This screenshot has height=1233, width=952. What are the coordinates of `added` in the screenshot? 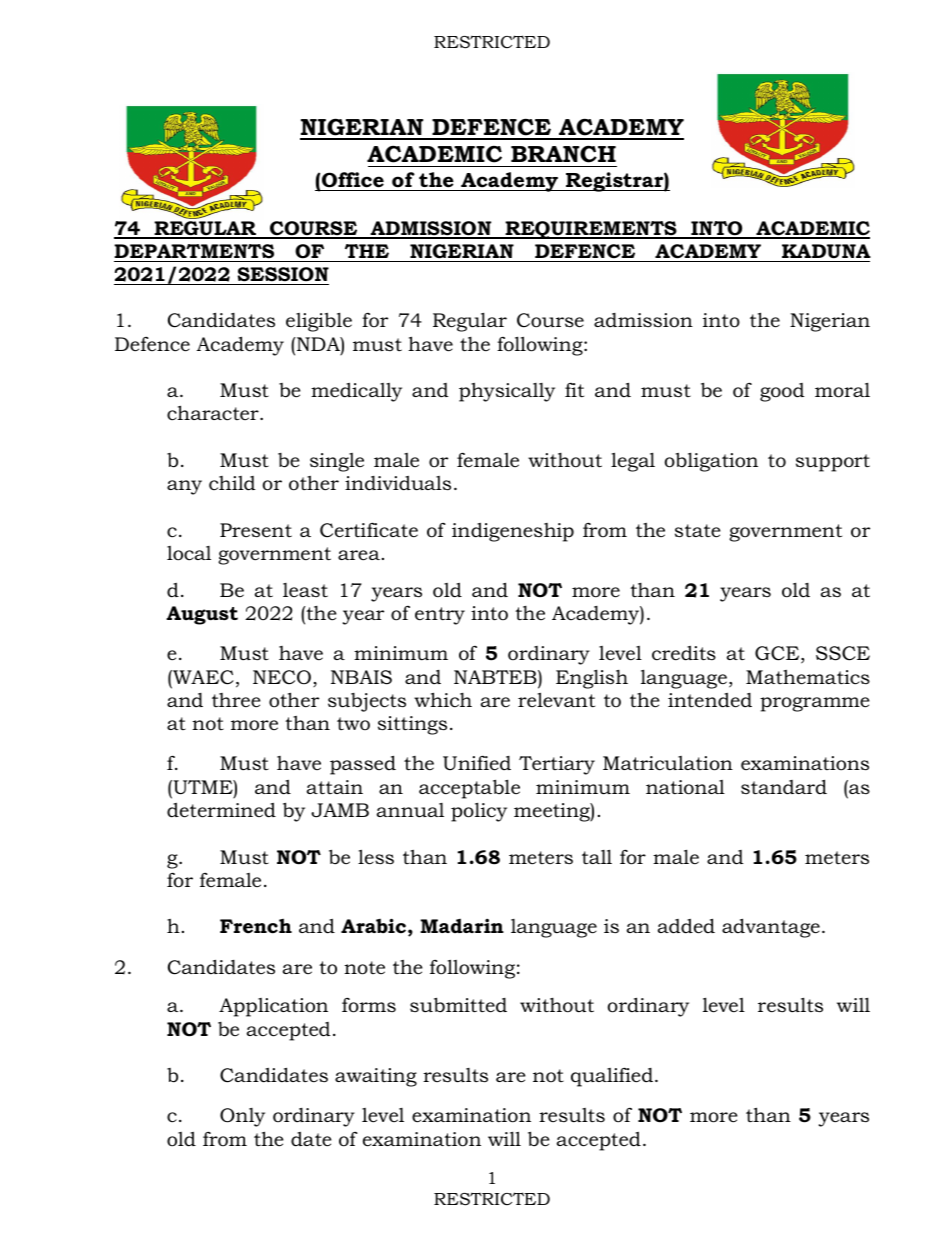 It's located at (686, 926).
